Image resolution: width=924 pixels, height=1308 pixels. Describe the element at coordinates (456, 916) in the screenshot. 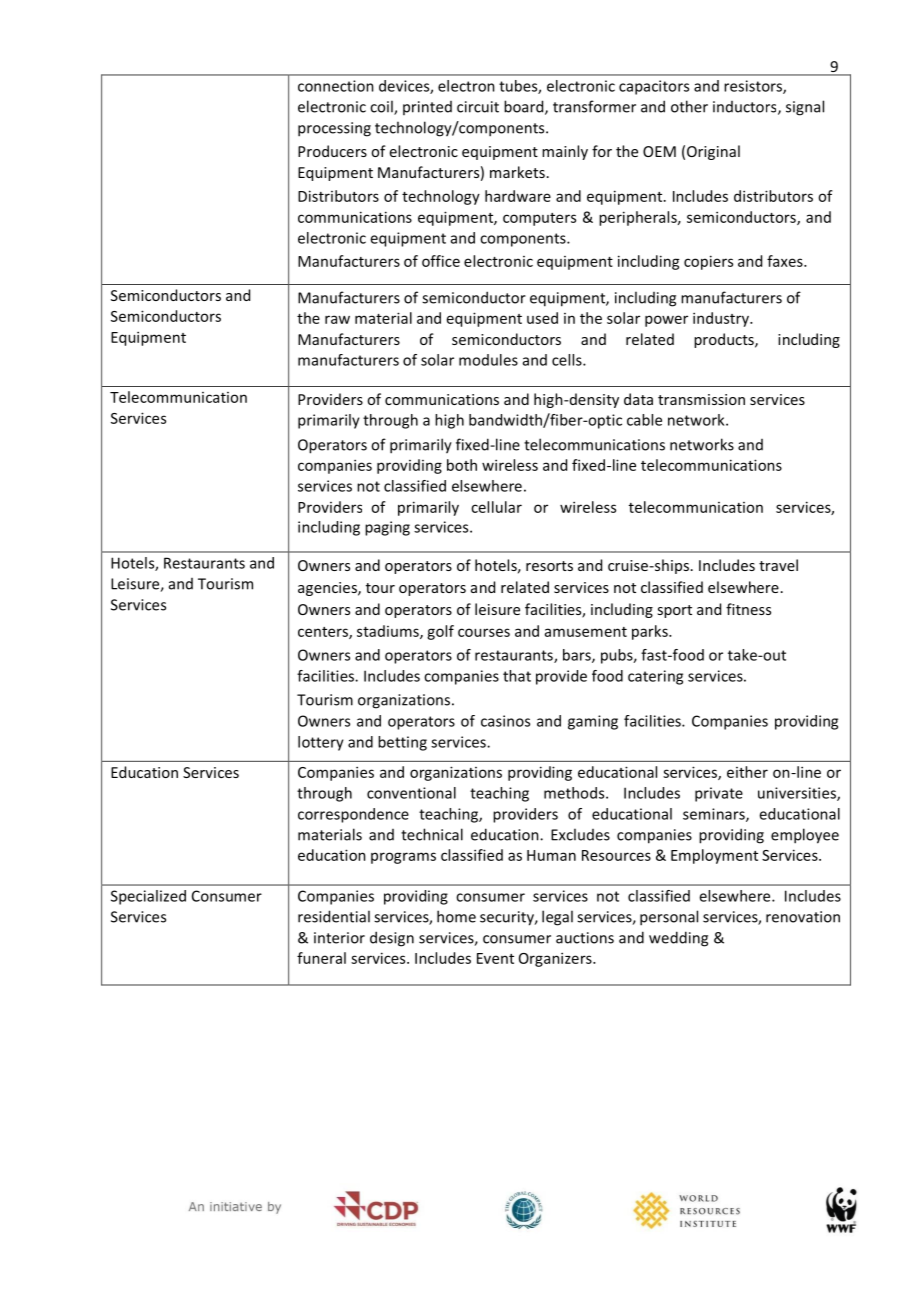

I see `home` at that location.
